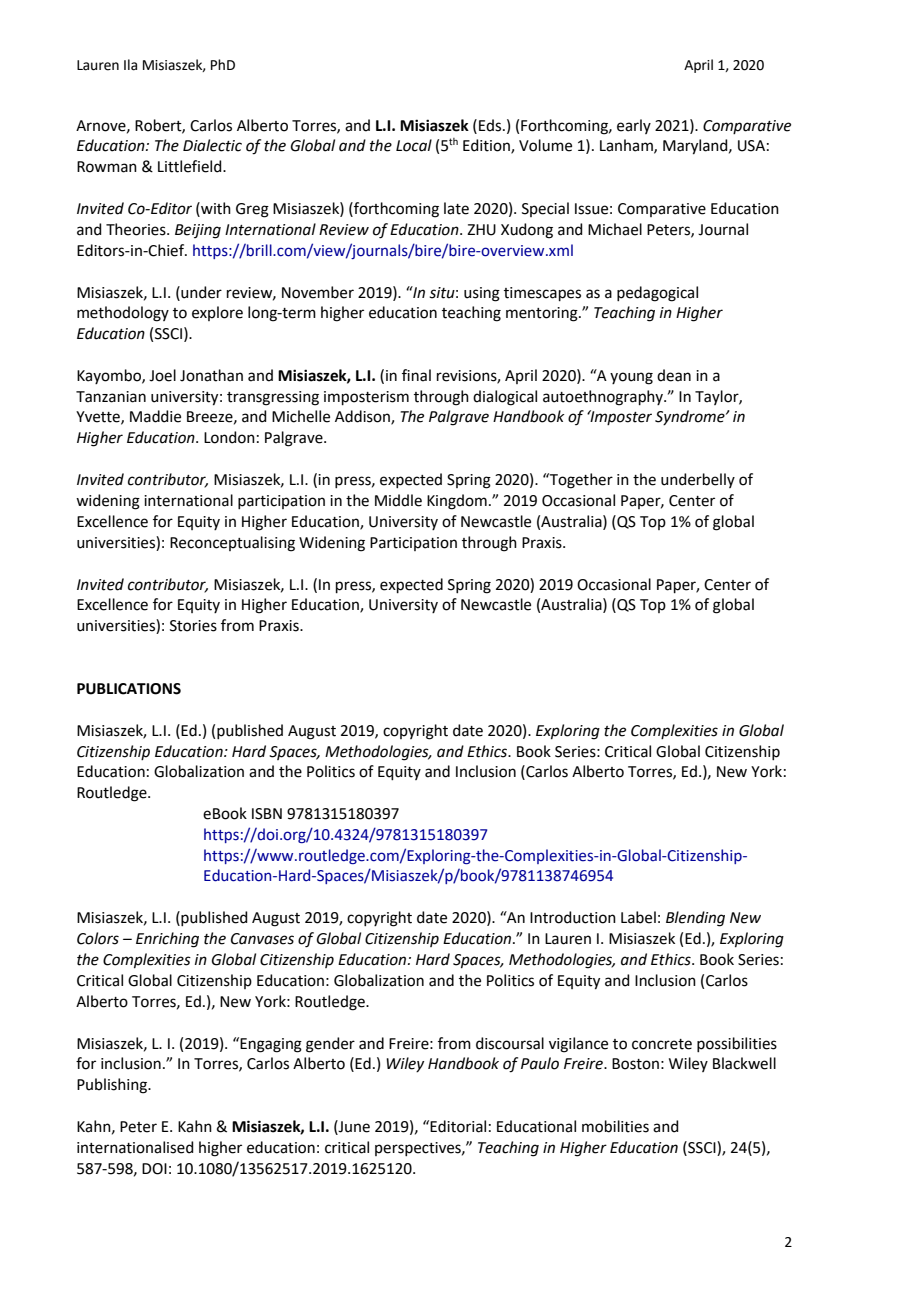  Describe the element at coordinates (191, 166) in the screenshot. I see `Littlefield` at that location.
